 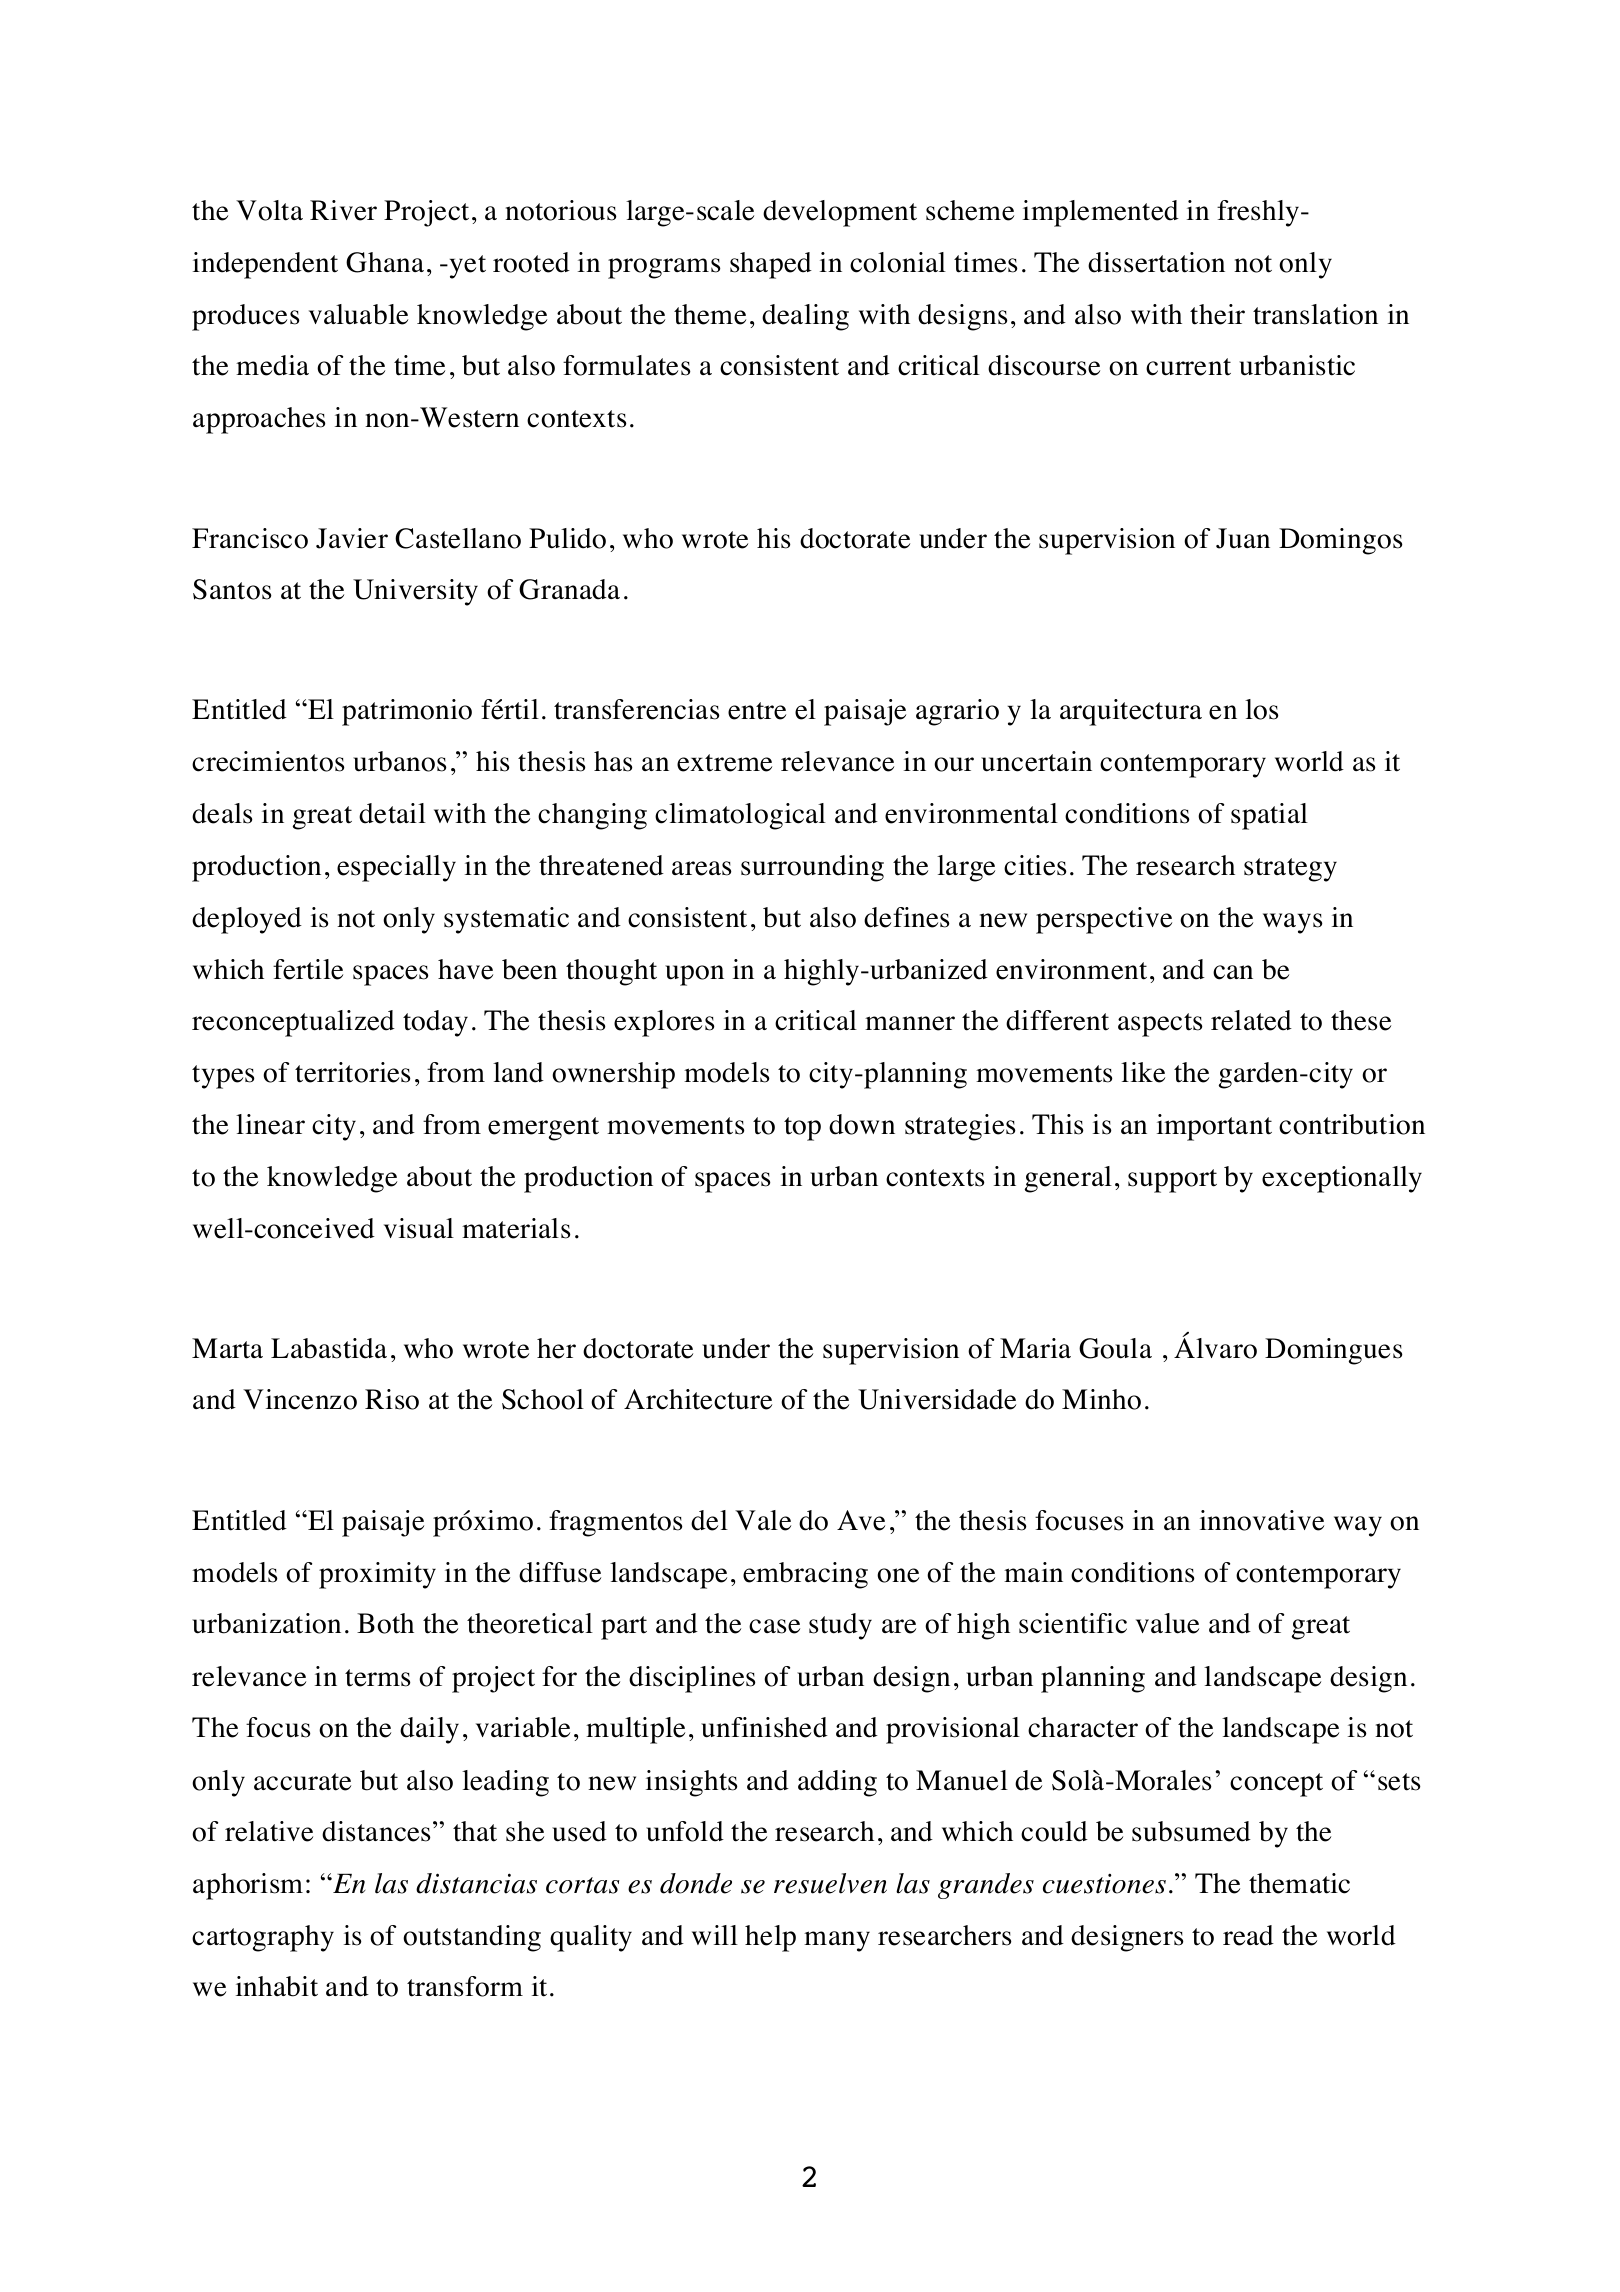 I want to click on spatial, so click(x=1269, y=816).
